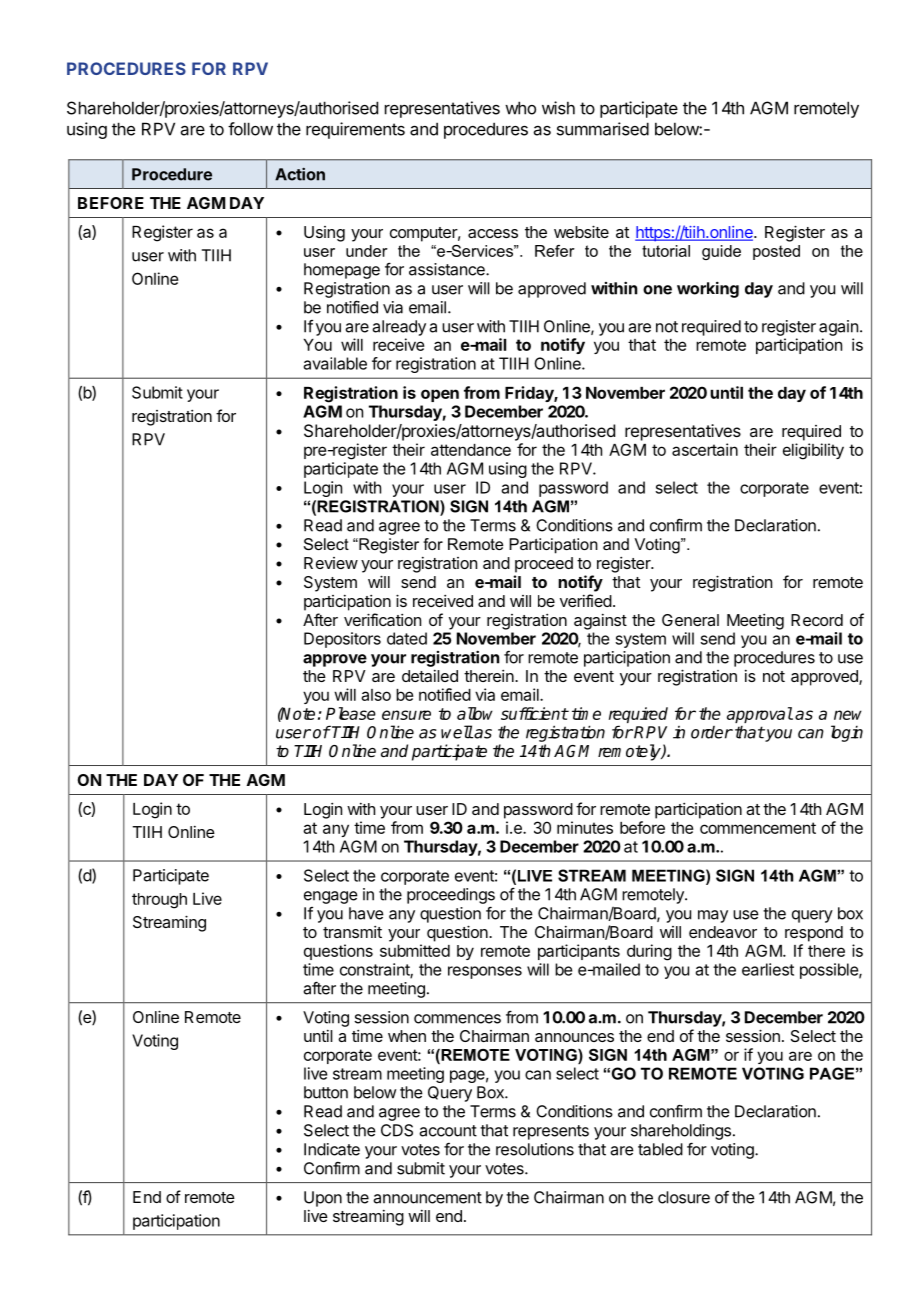  What do you see at coordinates (342, 640) in the page?
I see `Depositors` at bounding box center [342, 640].
